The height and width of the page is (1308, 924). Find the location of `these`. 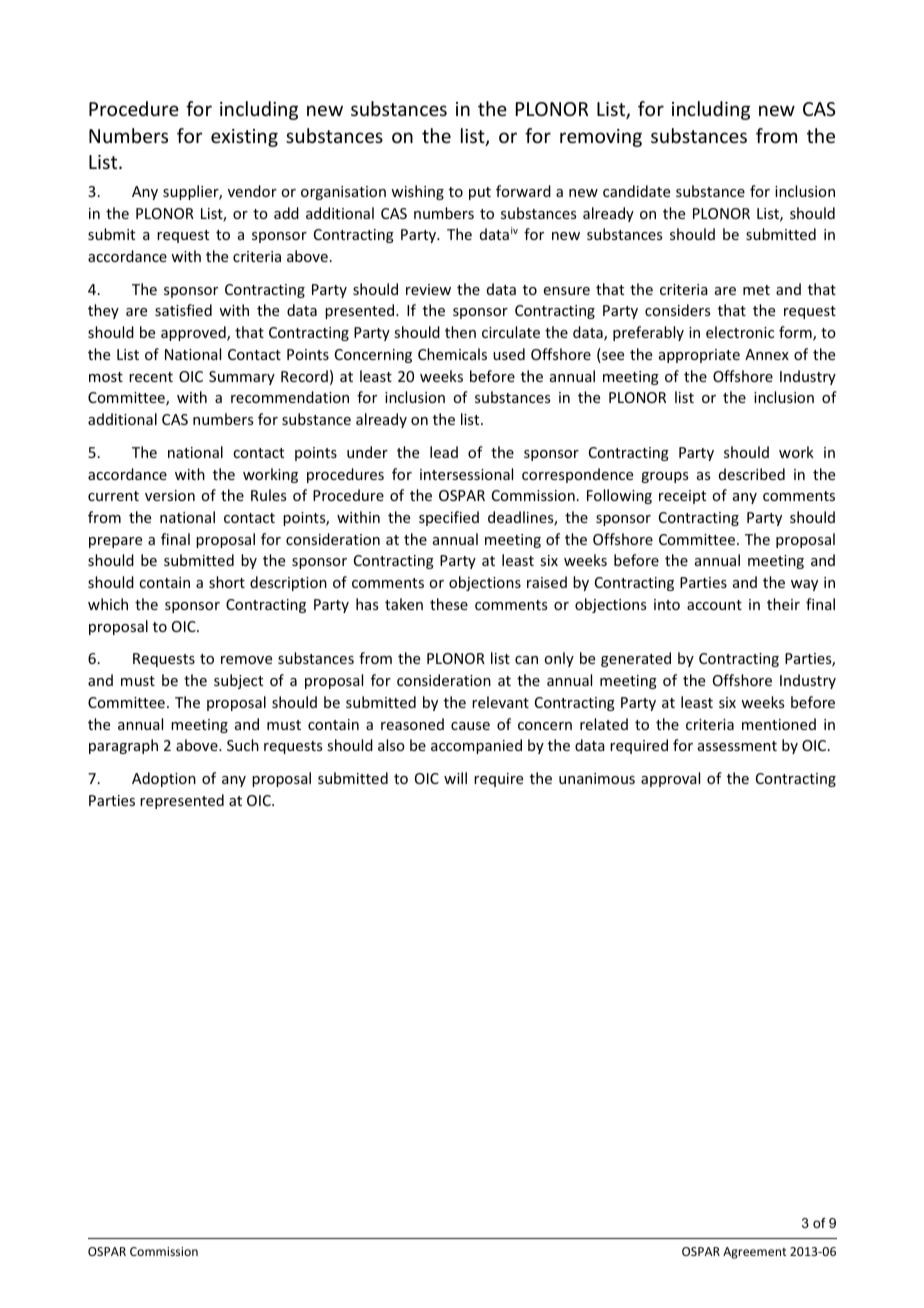

these is located at coordinates (449, 604).
